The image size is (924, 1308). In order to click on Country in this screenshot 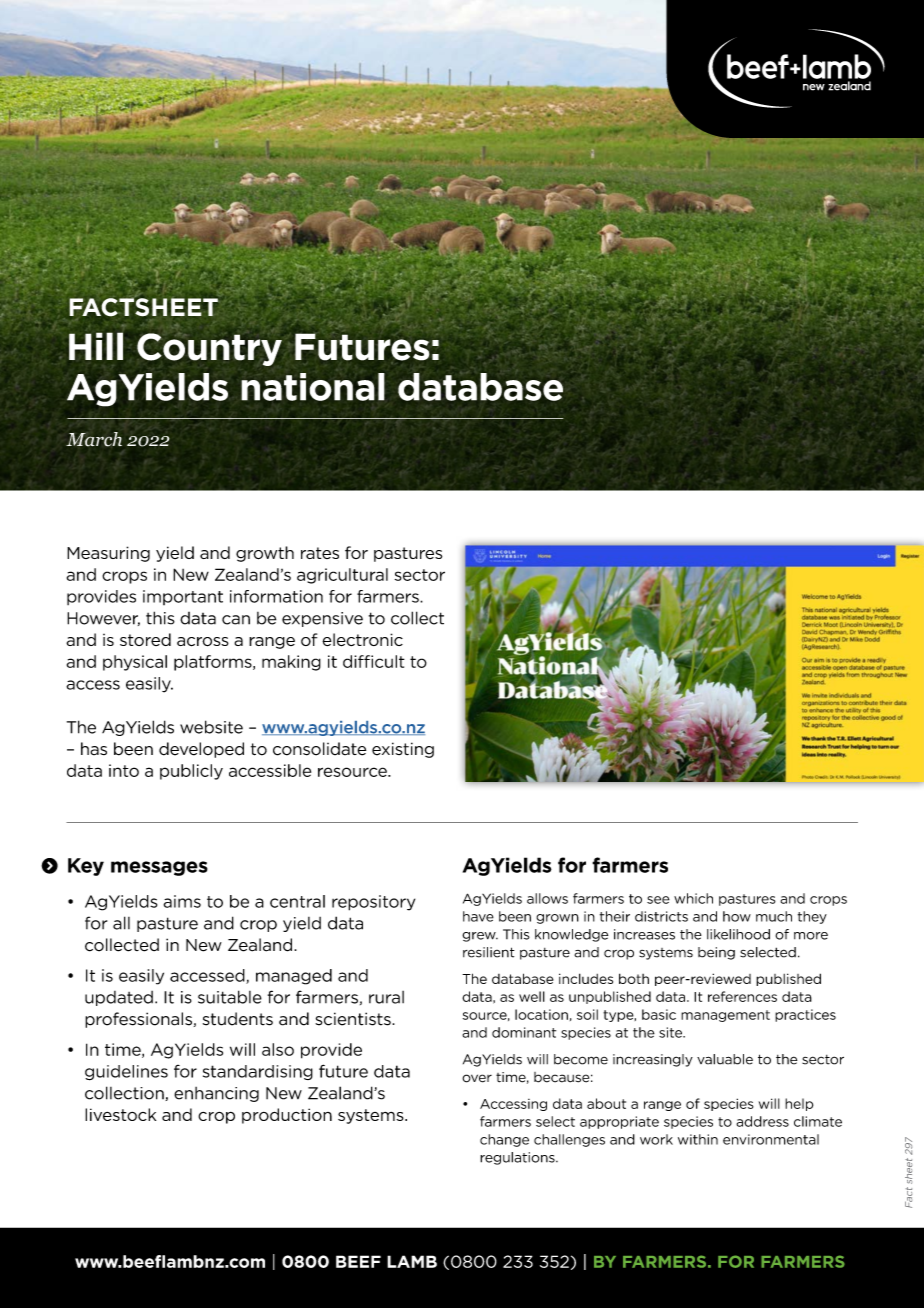, I will do `click(209, 349)`.
